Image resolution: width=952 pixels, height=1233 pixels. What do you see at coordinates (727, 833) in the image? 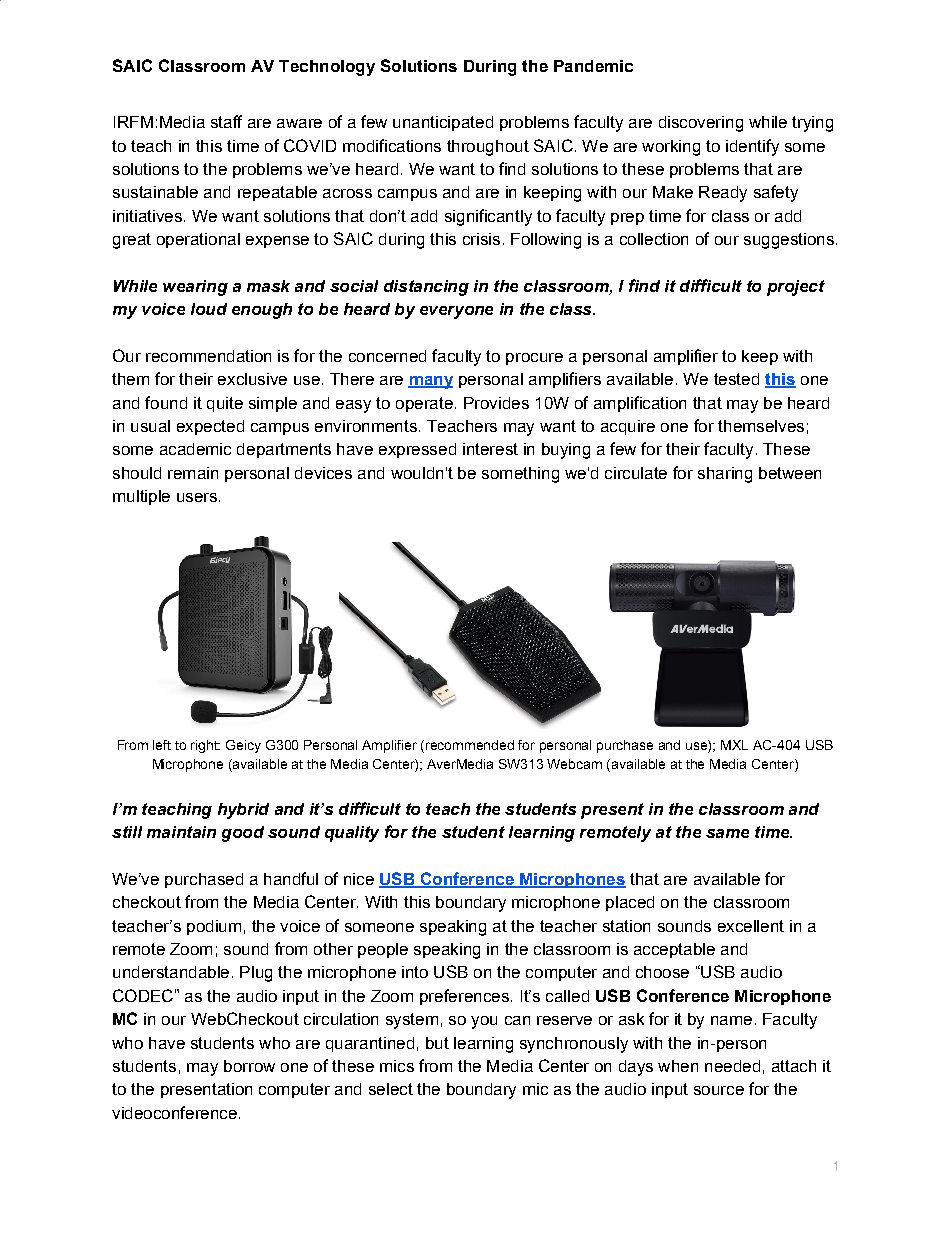
I see `same` at bounding box center [727, 833].
